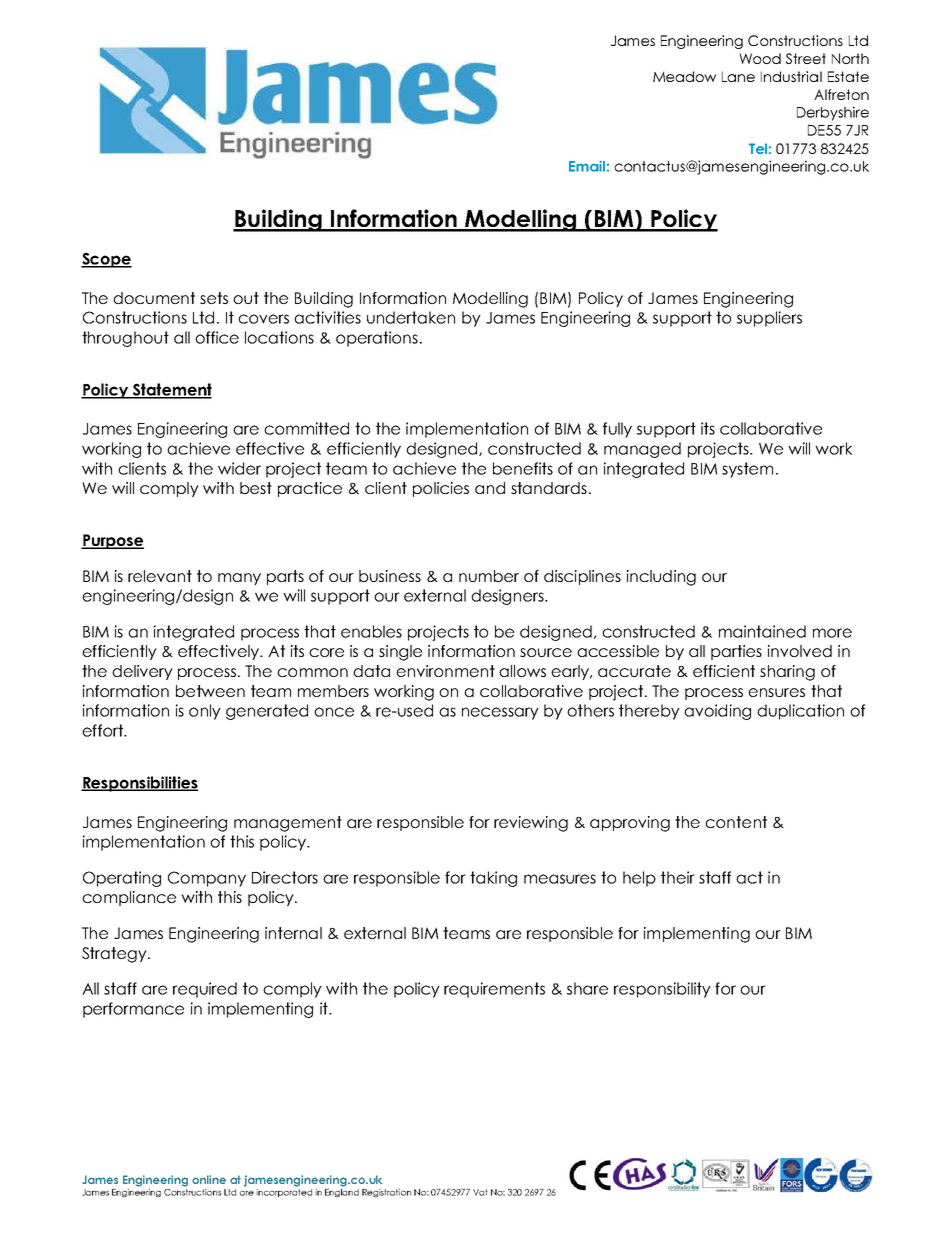 This page has height=1233, width=952. Describe the element at coordinates (747, 470) in the page. I see `system` at that location.
